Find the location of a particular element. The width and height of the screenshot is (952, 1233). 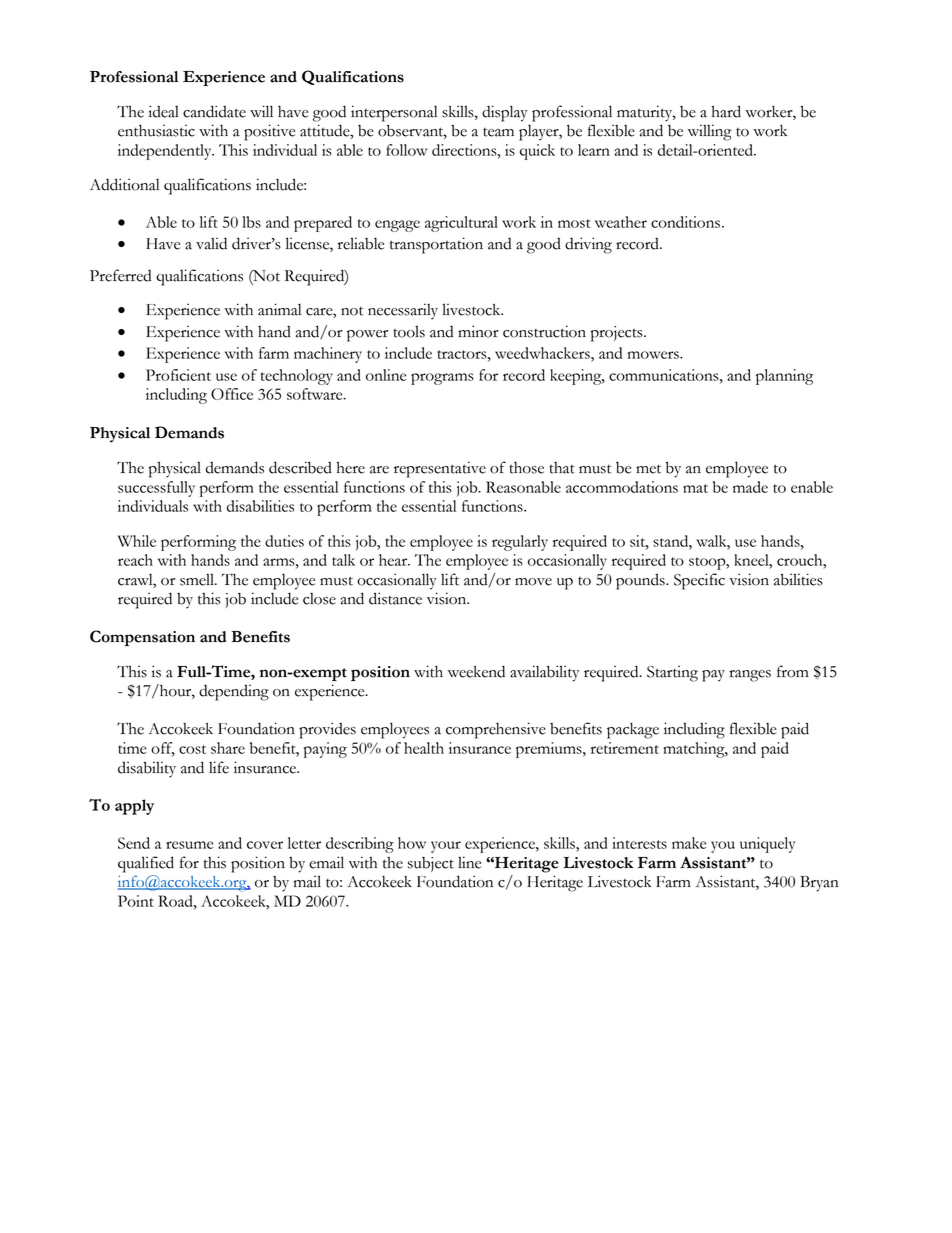

resume is located at coordinates (189, 845).
